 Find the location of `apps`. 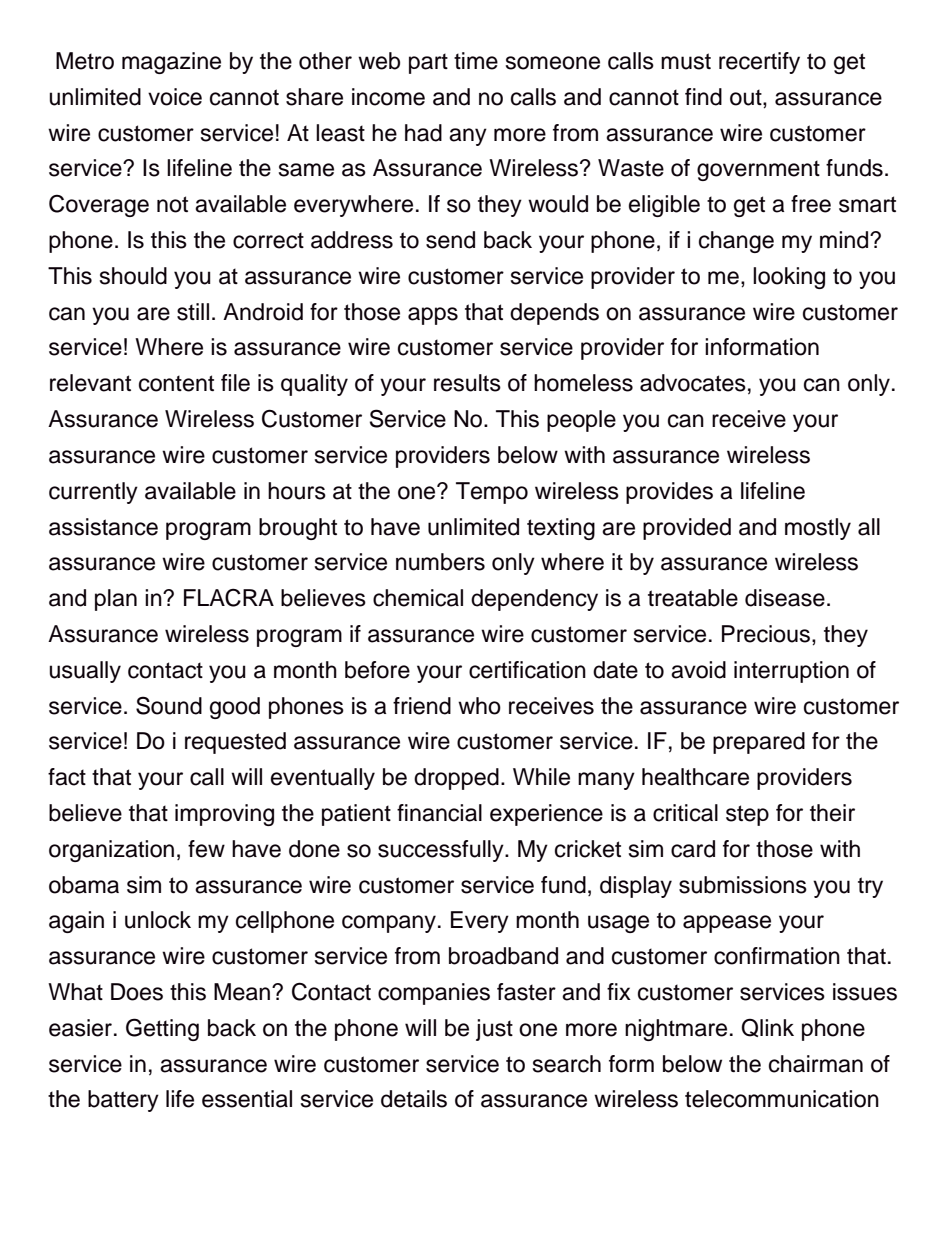

apps is located at coordinates (433, 316).
